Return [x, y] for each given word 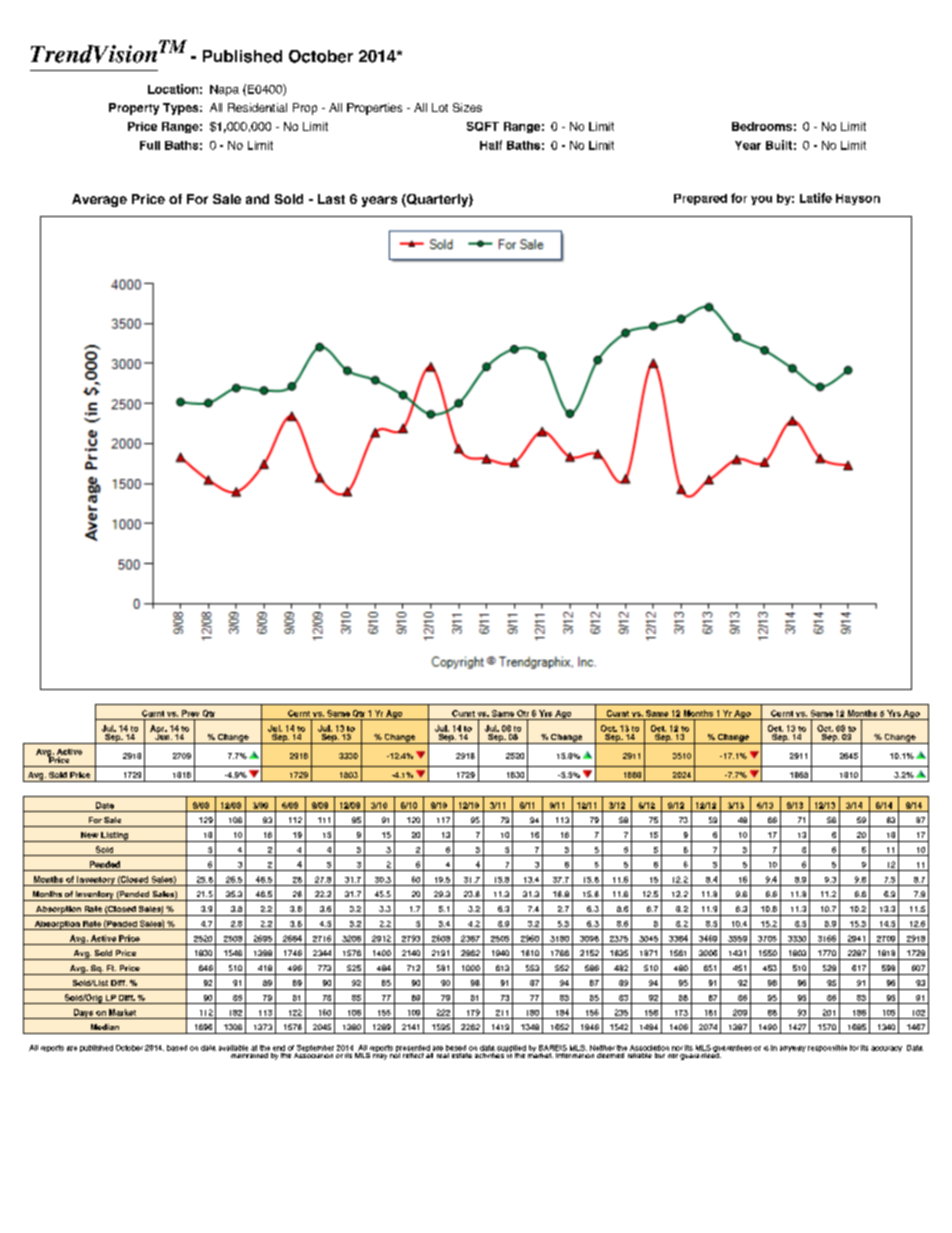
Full [150, 145]
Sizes [467, 107]
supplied [511, 1050]
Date [105, 805]
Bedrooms [762, 126]
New [89, 835]
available [233, 1048]
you [761, 200]
